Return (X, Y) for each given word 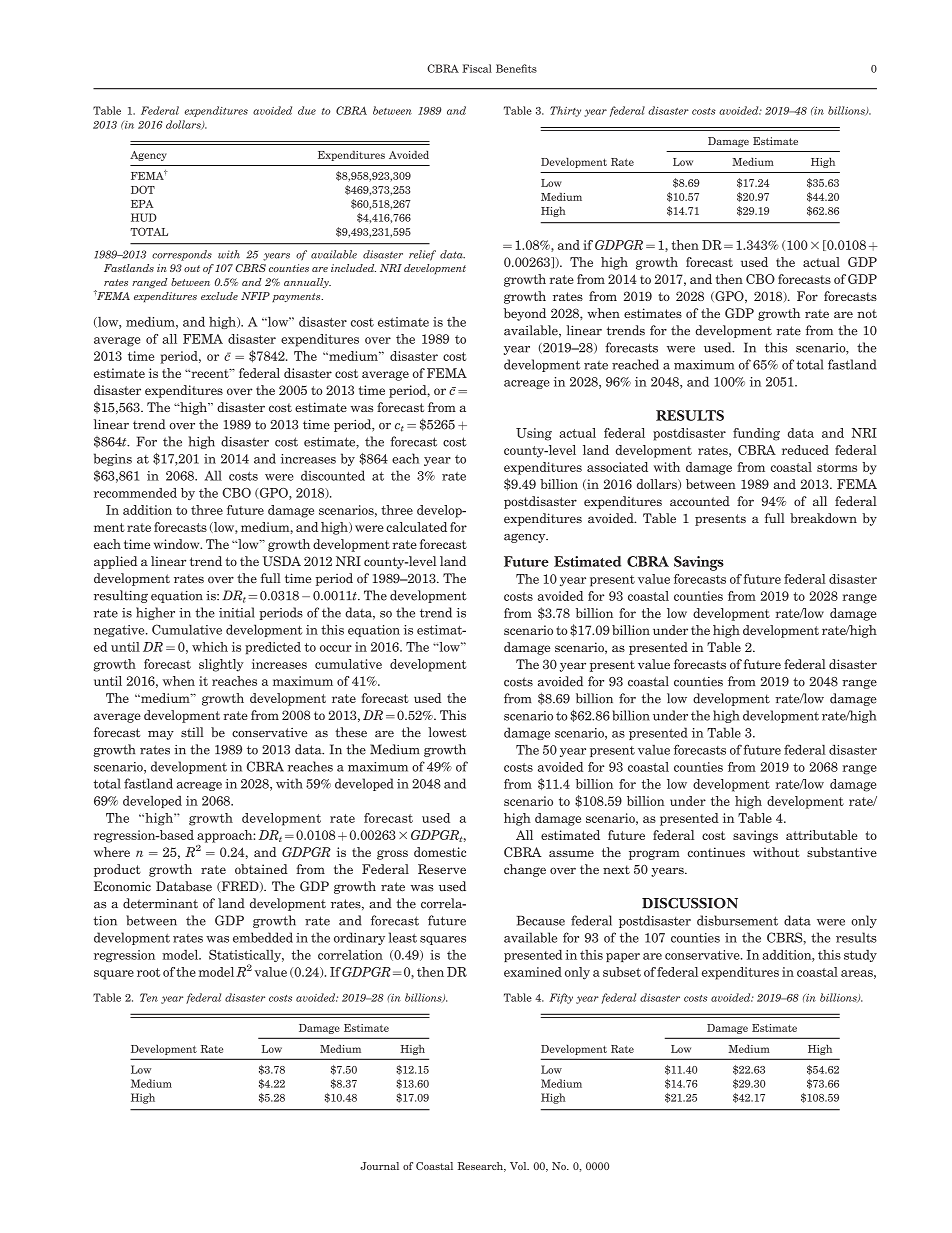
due (307, 110)
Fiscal (477, 68)
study (860, 956)
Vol (519, 1166)
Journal (379, 1166)
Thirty (565, 111)
